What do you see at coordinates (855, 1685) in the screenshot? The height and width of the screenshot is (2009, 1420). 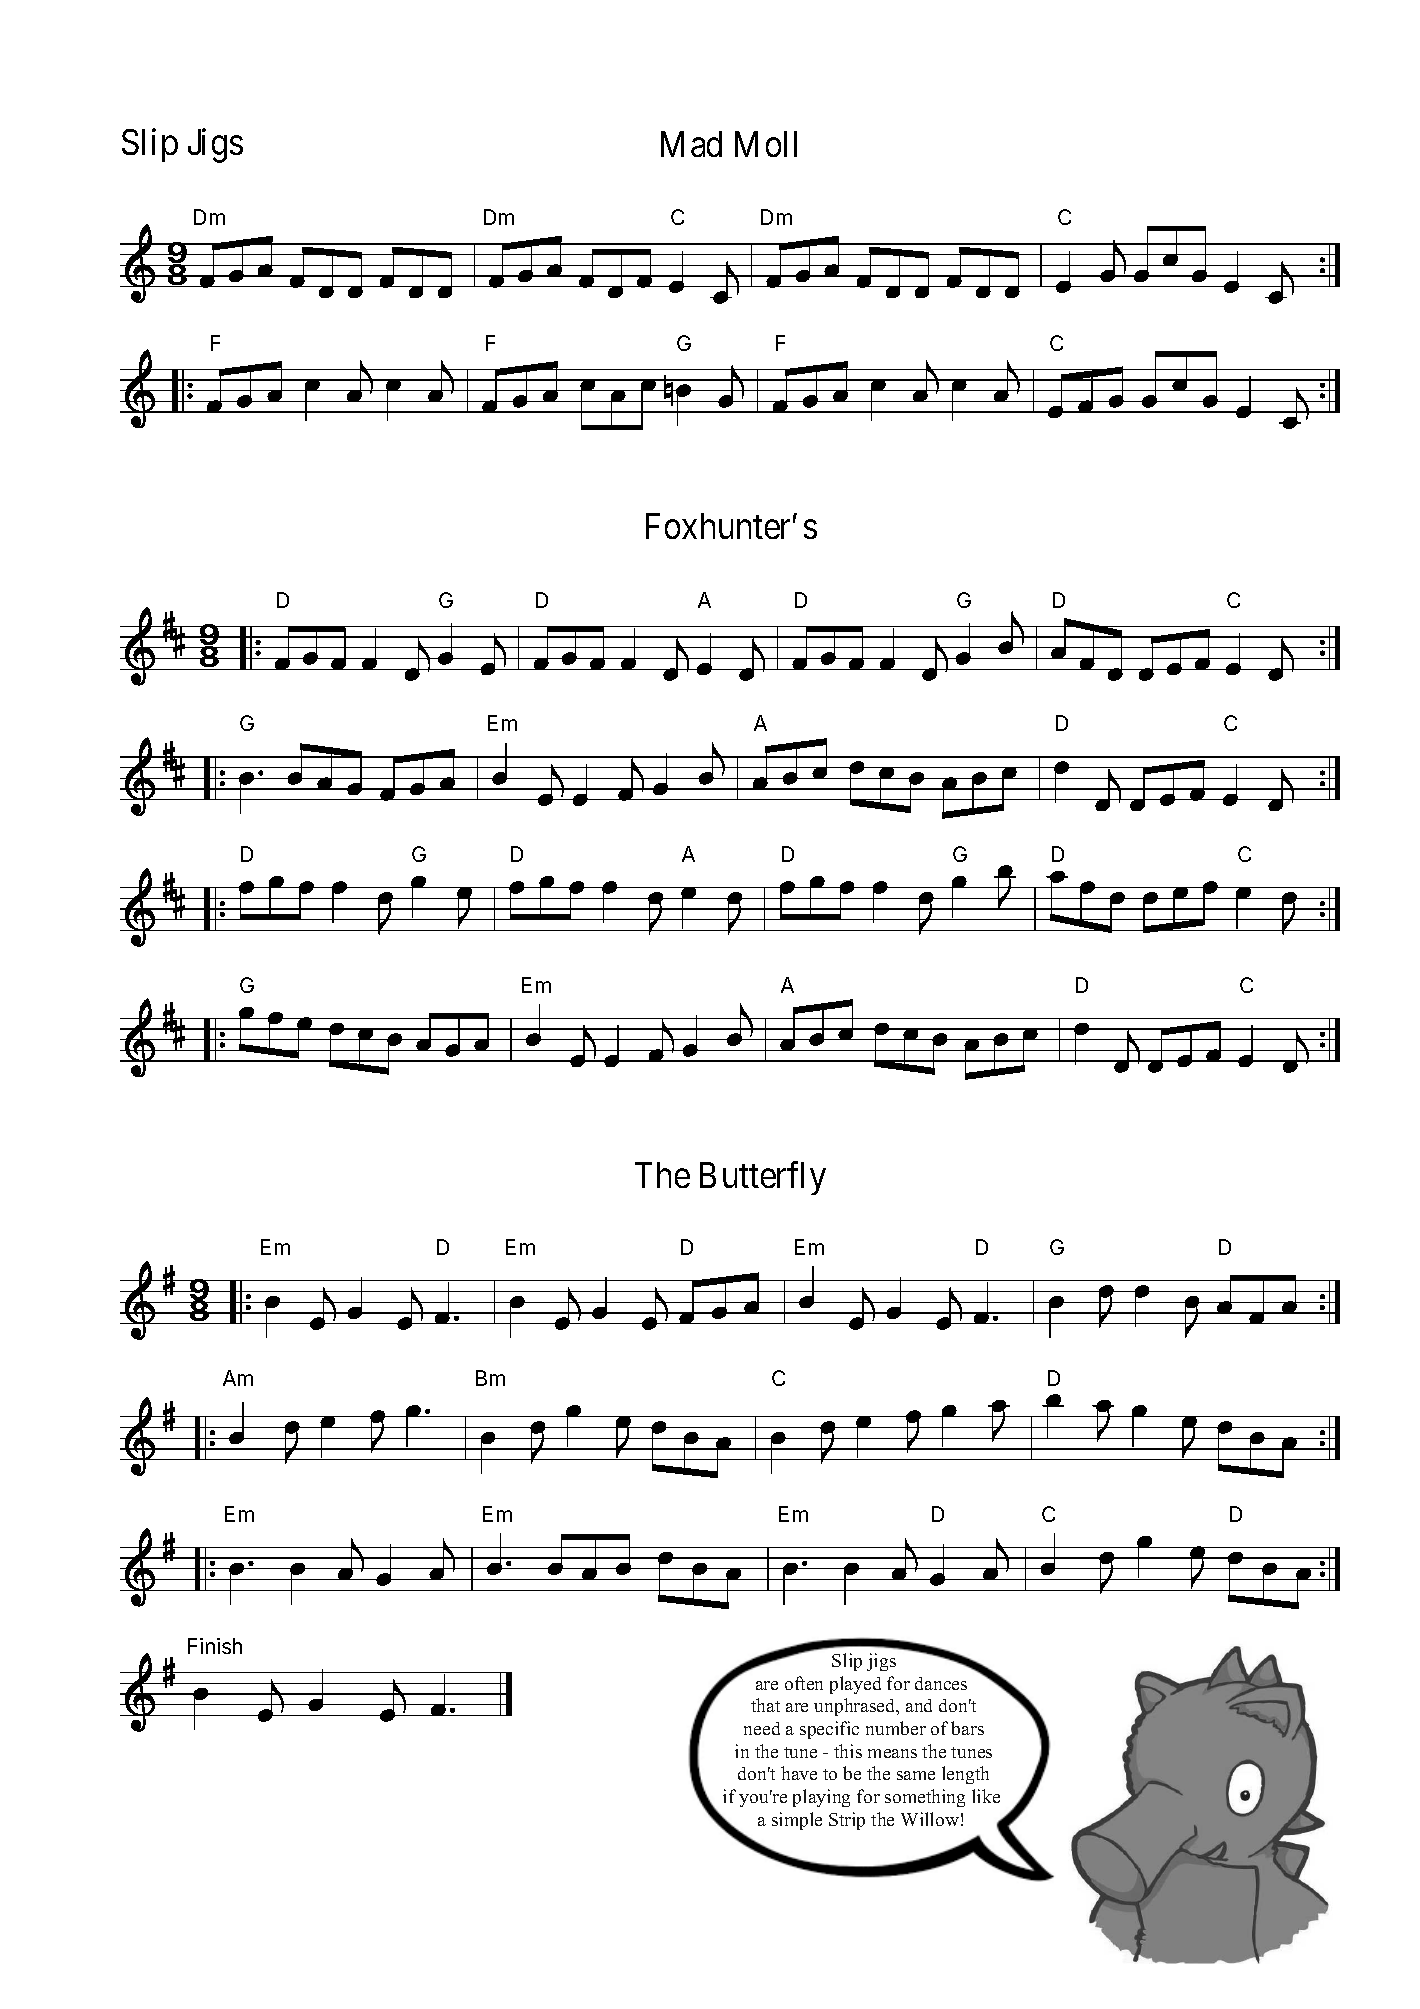 I see `played` at bounding box center [855, 1685].
